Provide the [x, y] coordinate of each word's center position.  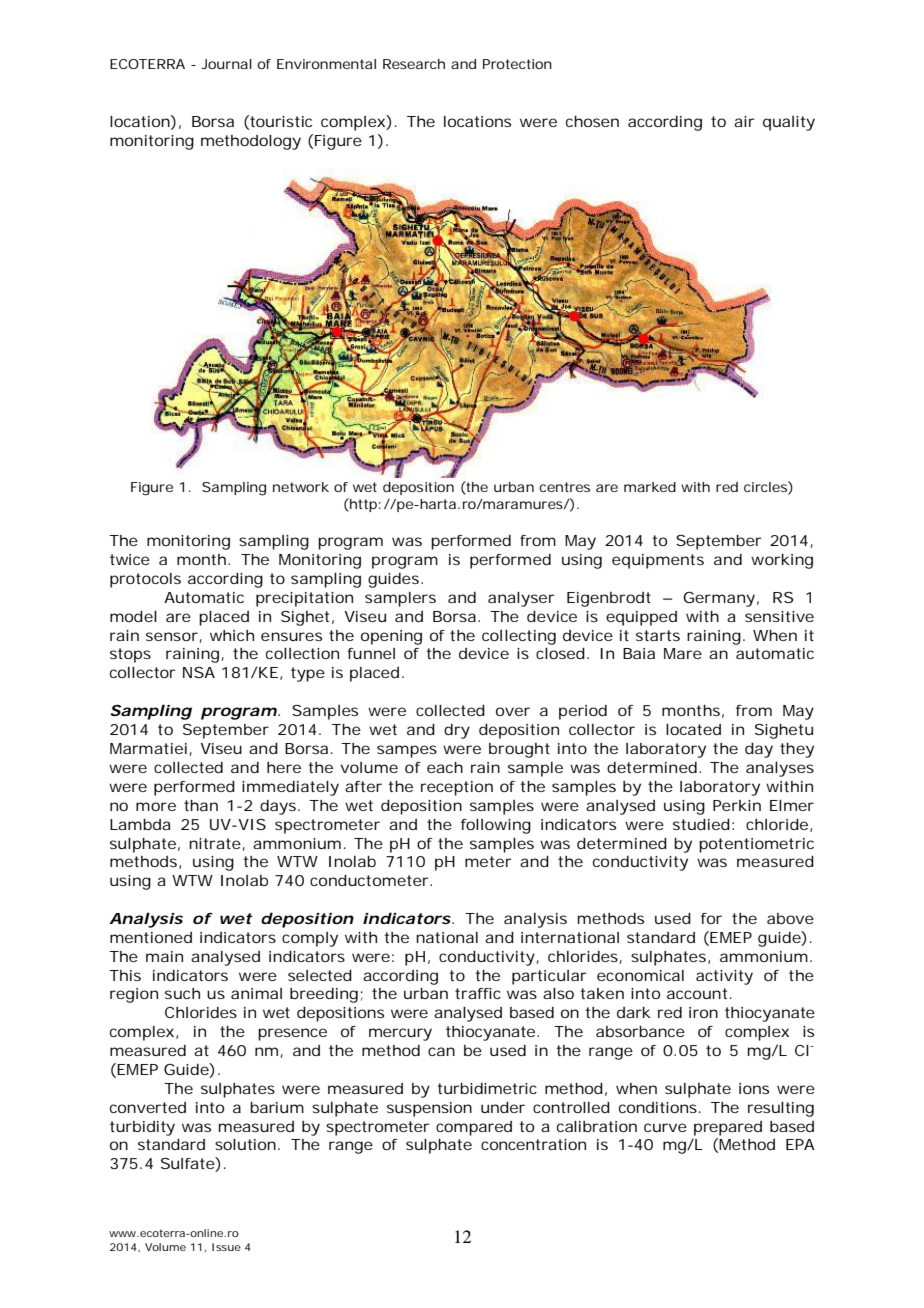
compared [474, 1128]
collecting [519, 637]
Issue [226, 1247]
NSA [199, 672]
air [744, 121]
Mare [683, 653]
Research [414, 64]
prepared [728, 1128]
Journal [227, 64]
